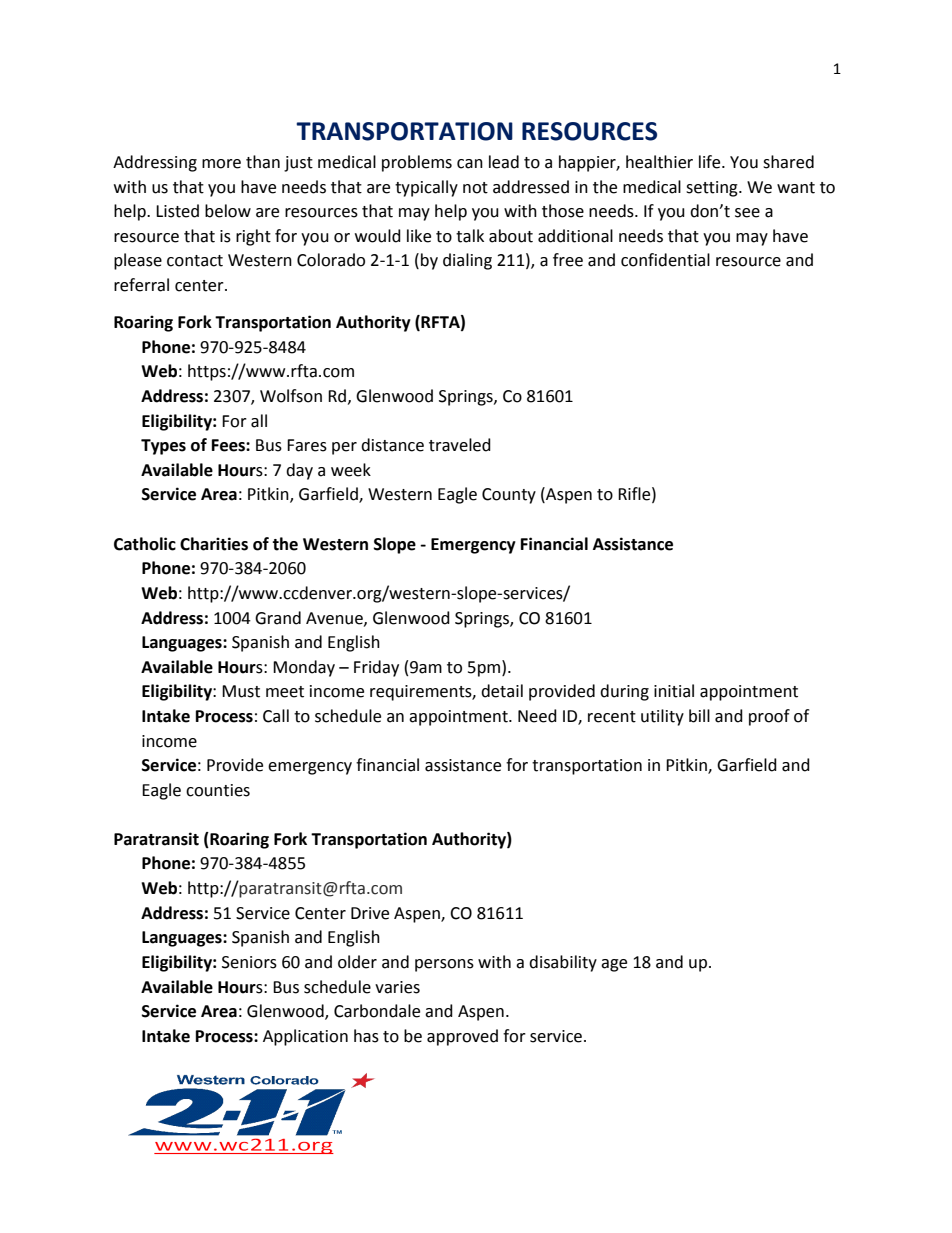 This page has height=1233, width=952. Describe the element at coordinates (241, 691) in the page. I see `Must` at that location.
